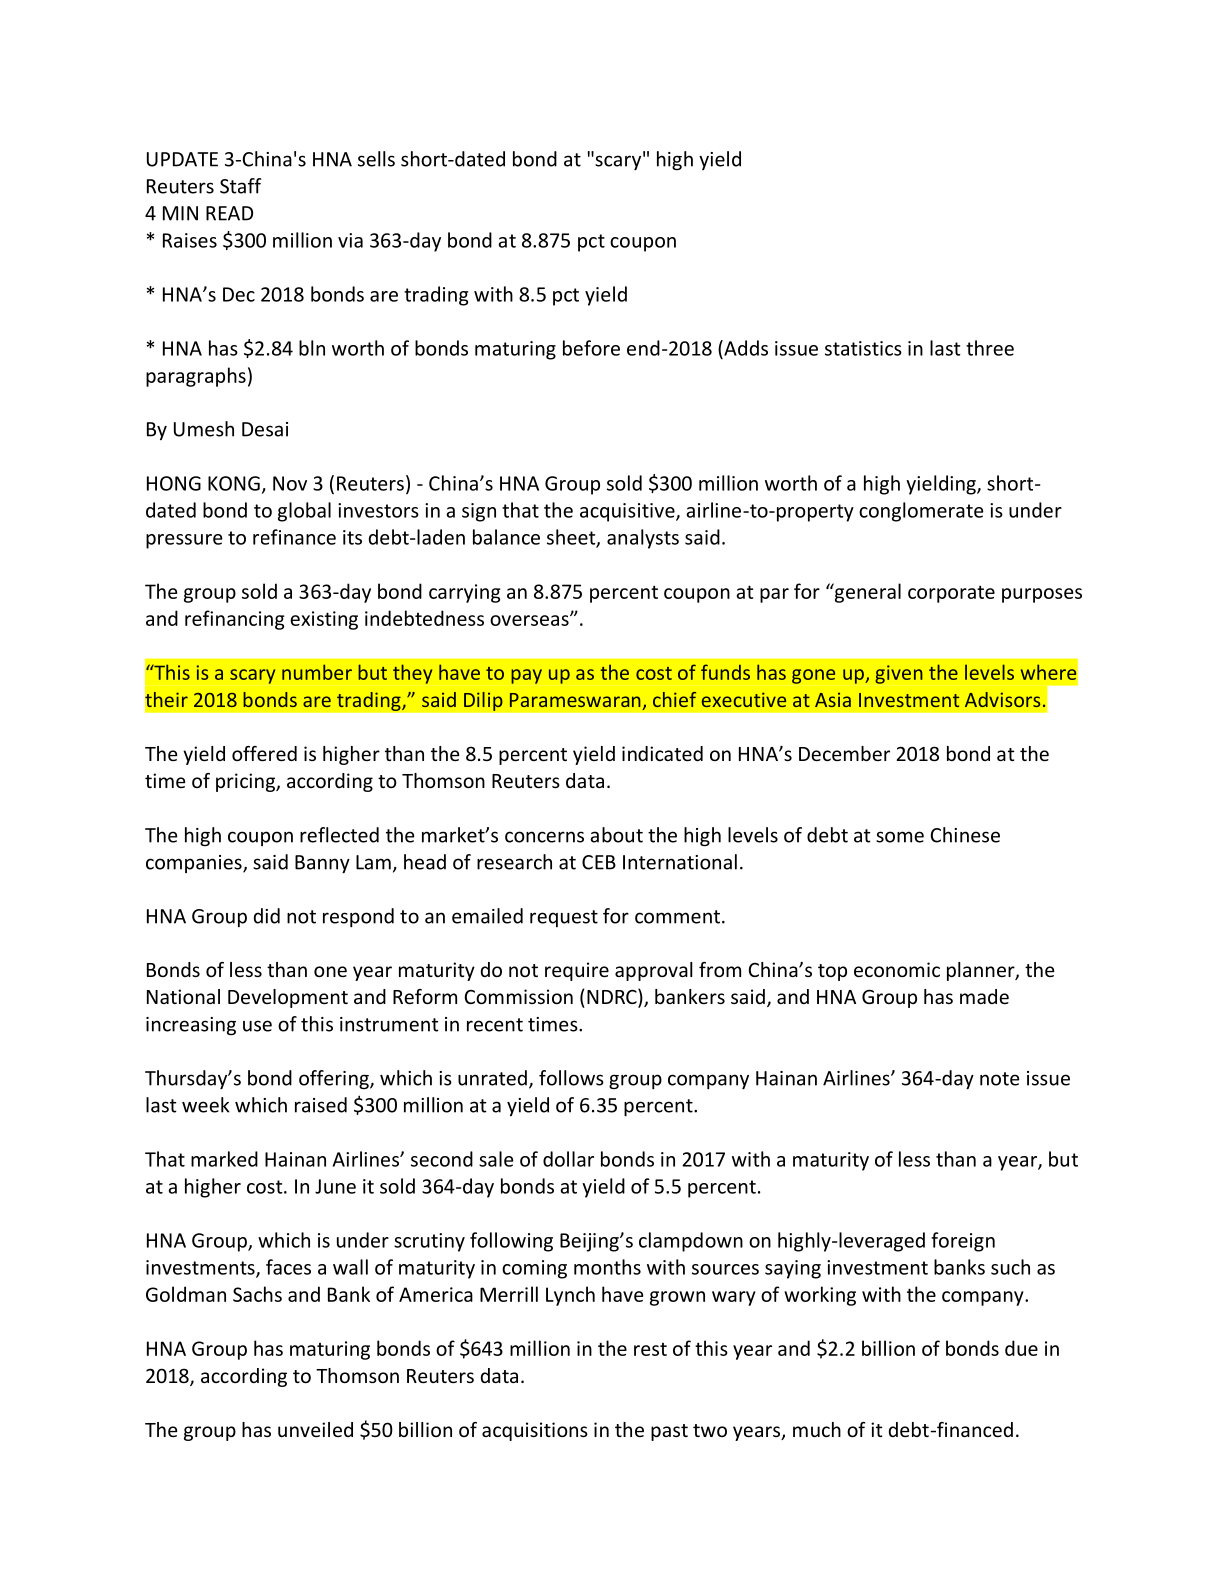  What do you see at coordinates (616, 835) in the document?
I see `about` at bounding box center [616, 835].
